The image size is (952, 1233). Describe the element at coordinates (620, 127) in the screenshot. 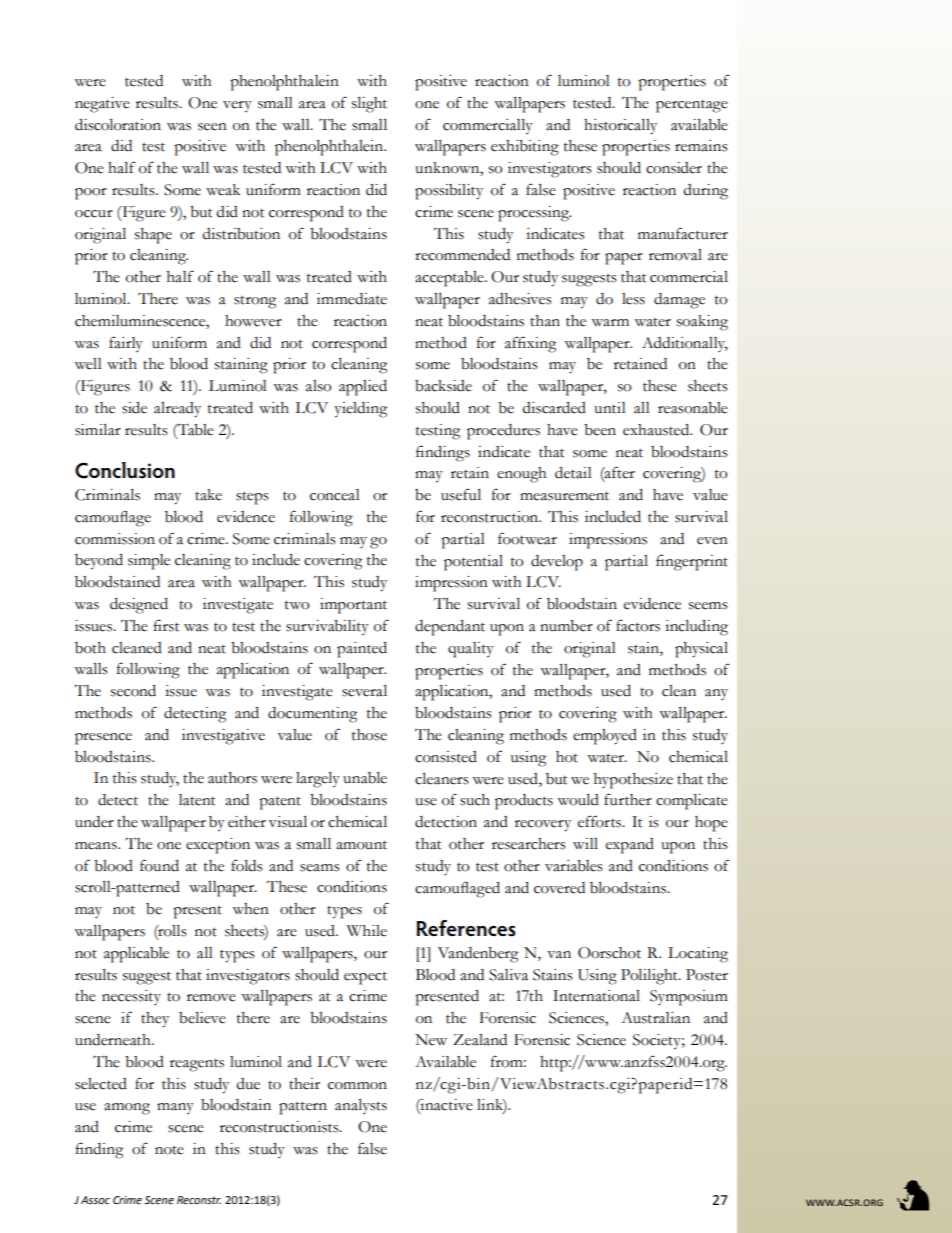

I see `historically` at that location.
